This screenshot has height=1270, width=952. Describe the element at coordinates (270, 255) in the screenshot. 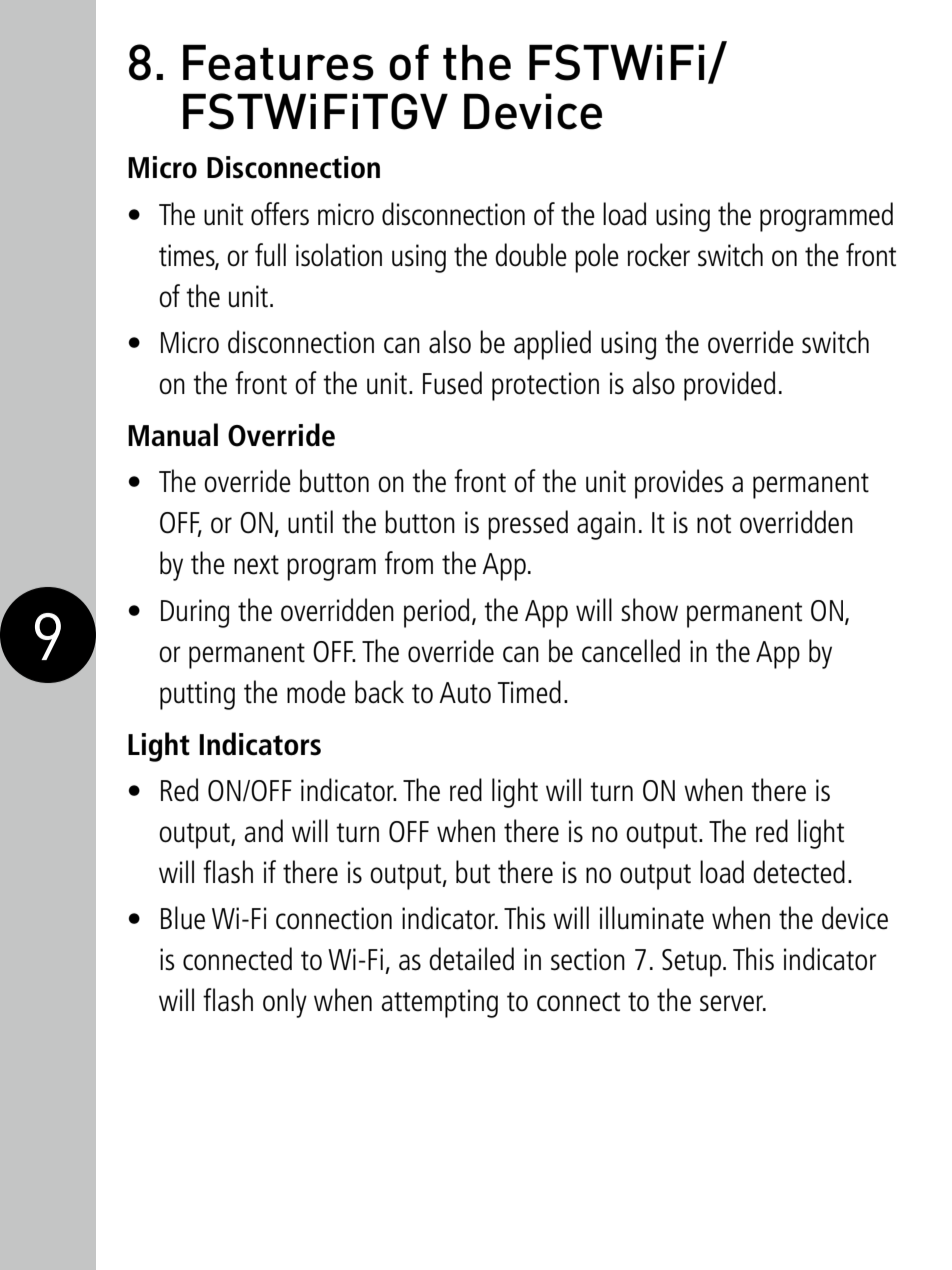

I see `full` at that location.
